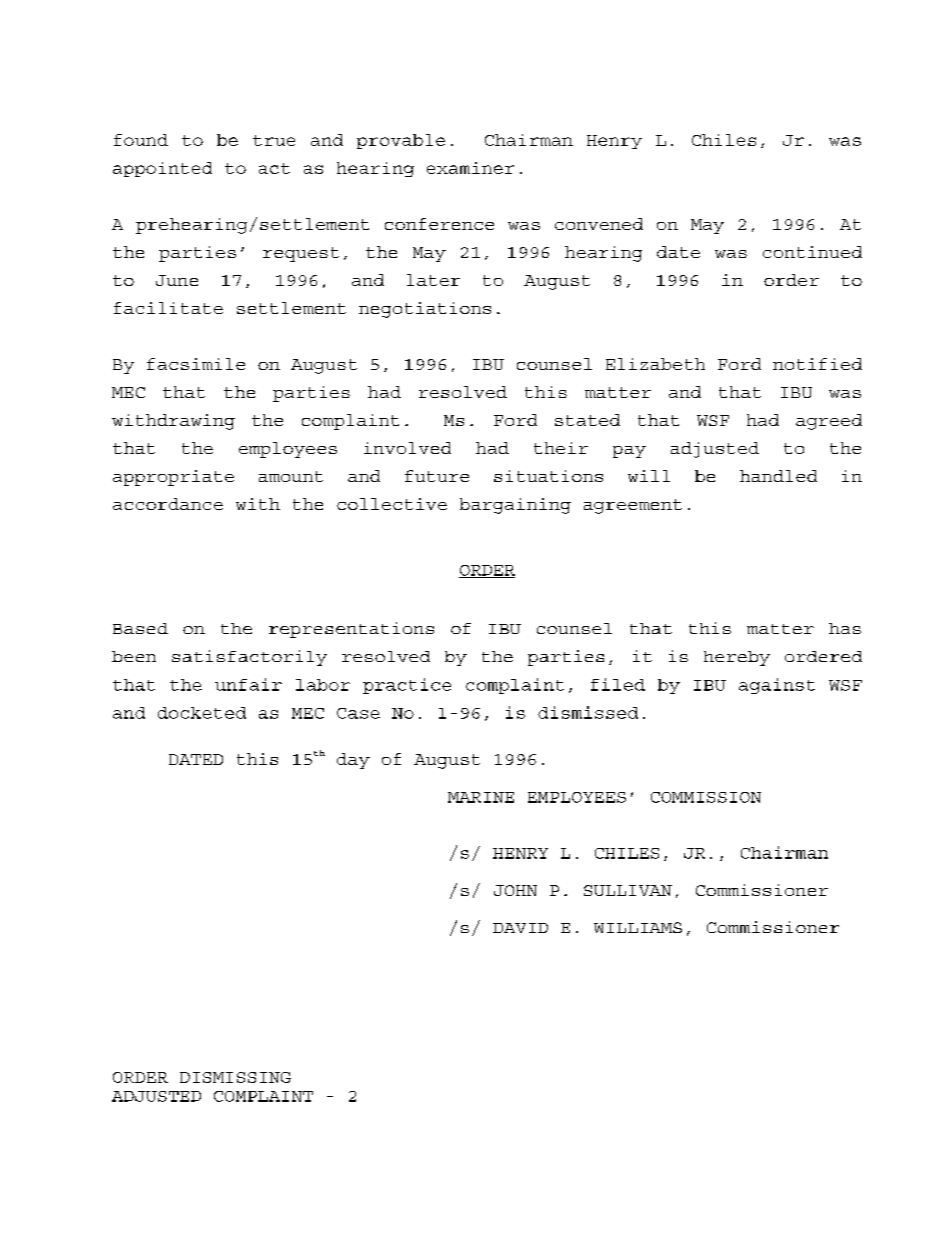 Image resolution: width=952 pixels, height=1233 pixels. What do you see at coordinates (587, 420) in the page?
I see `stated` at bounding box center [587, 420].
